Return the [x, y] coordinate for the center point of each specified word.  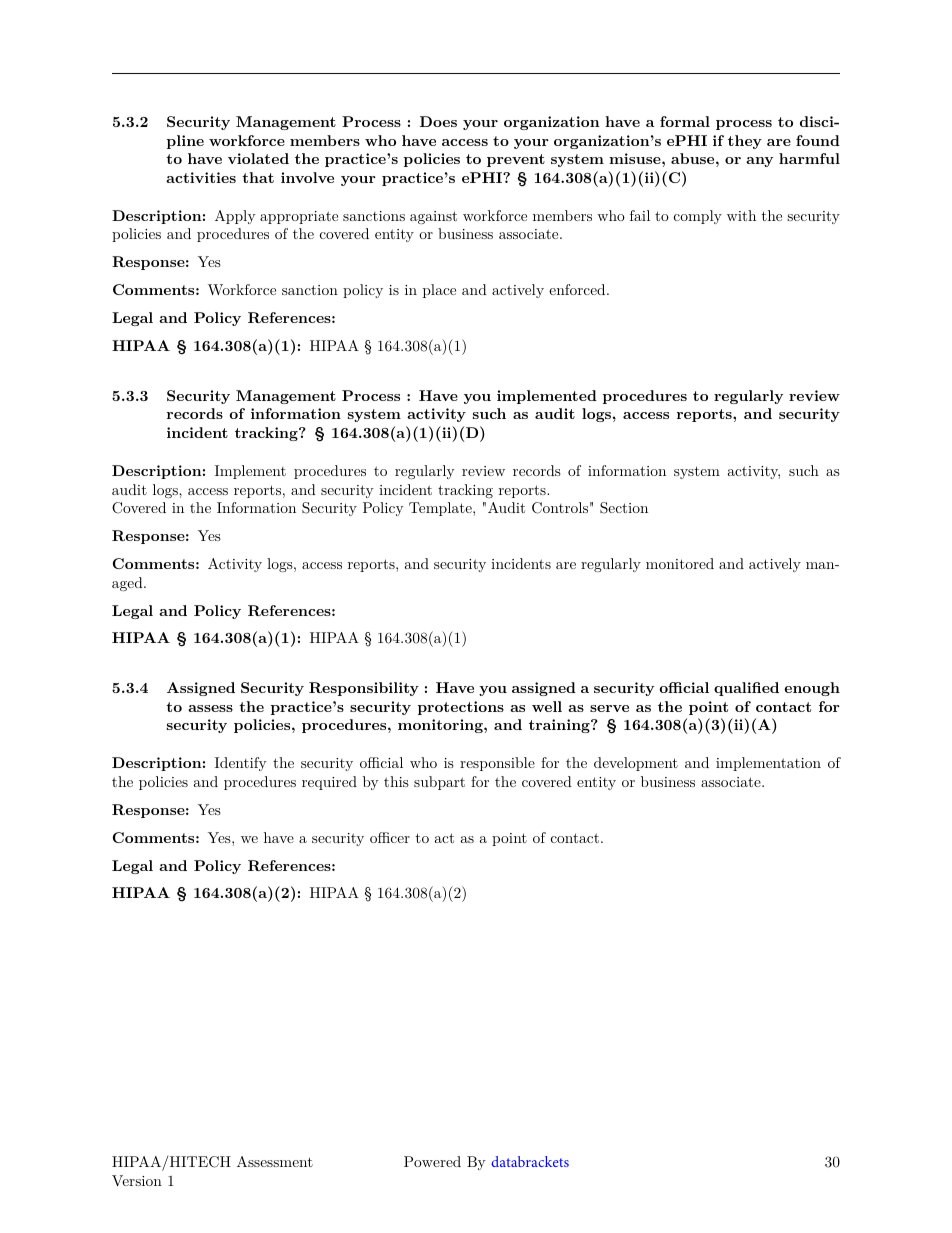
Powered [432, 1161]
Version [137, 1180]
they [745, 142]
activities [201, 177]
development [636, 764]
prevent [516, 160]
